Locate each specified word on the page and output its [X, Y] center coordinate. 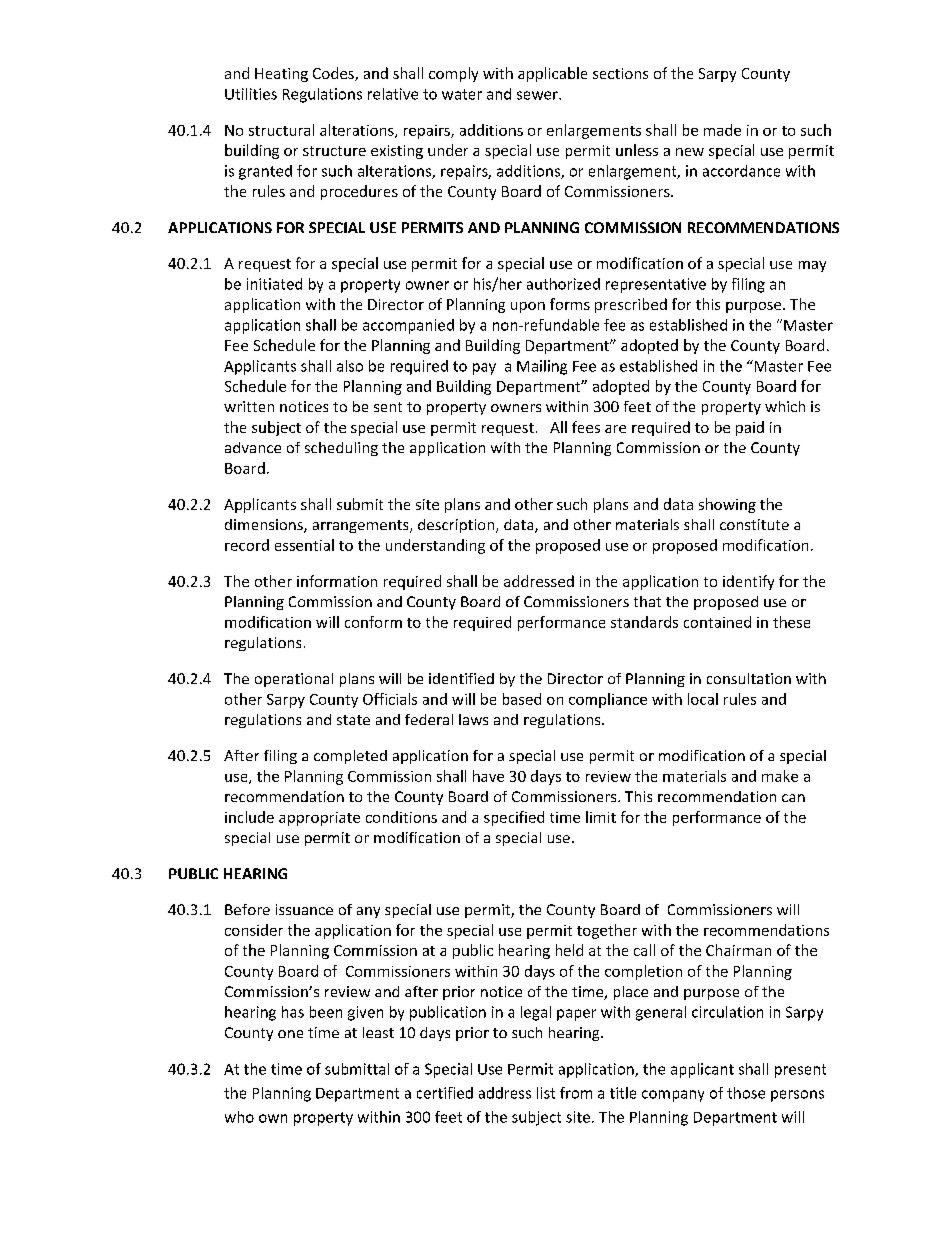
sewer [538, 95]
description [457, 526]
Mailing [542, 367]
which [785, 406]
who [239, 1117]
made [722, 130]
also [350, 366]
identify [748, 582]
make [780, 776]
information [337, 581]
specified [514, 818]
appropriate [319, 819]
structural [281, 130]
